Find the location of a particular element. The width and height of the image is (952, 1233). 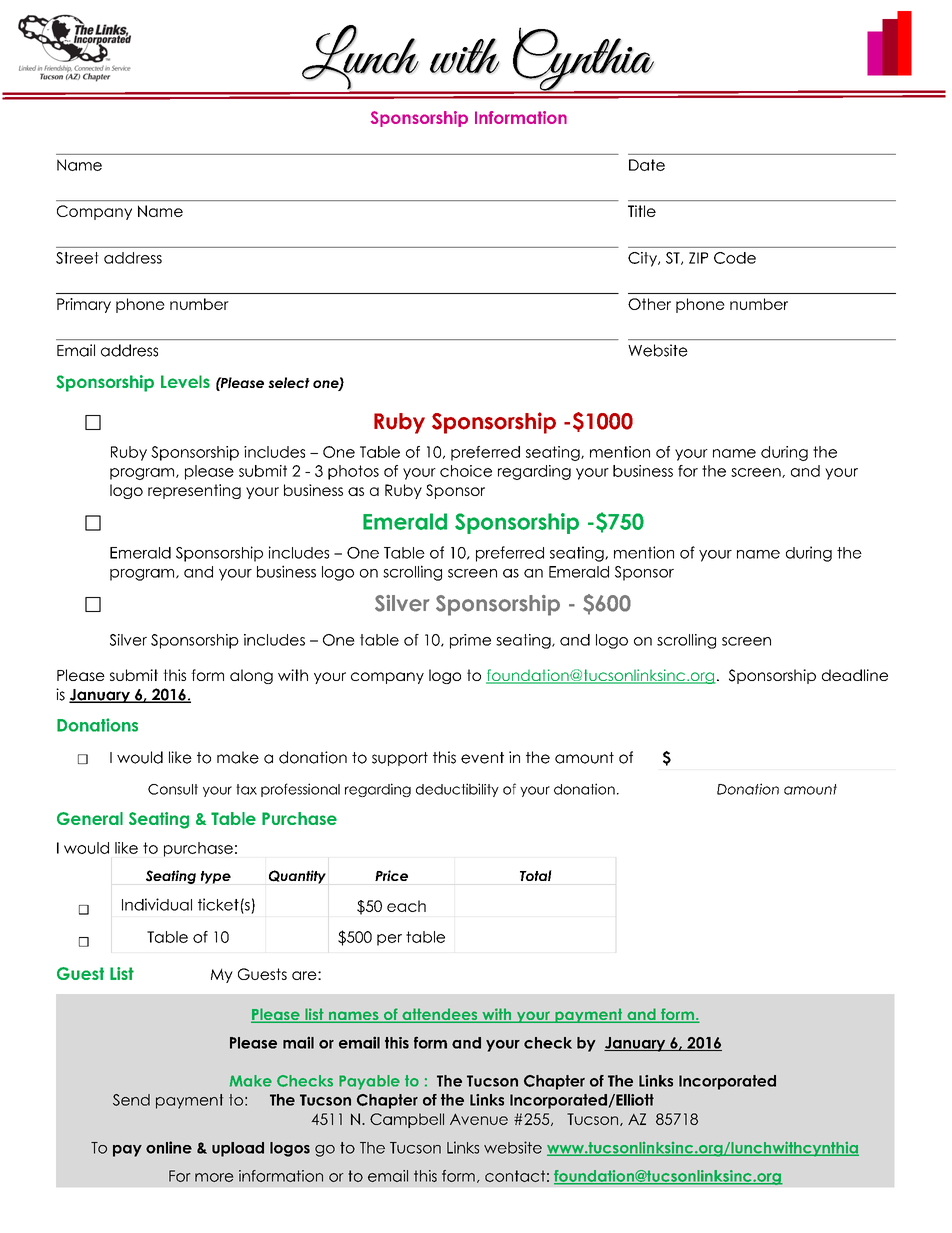

Total is located at coordinates (536, 875).
